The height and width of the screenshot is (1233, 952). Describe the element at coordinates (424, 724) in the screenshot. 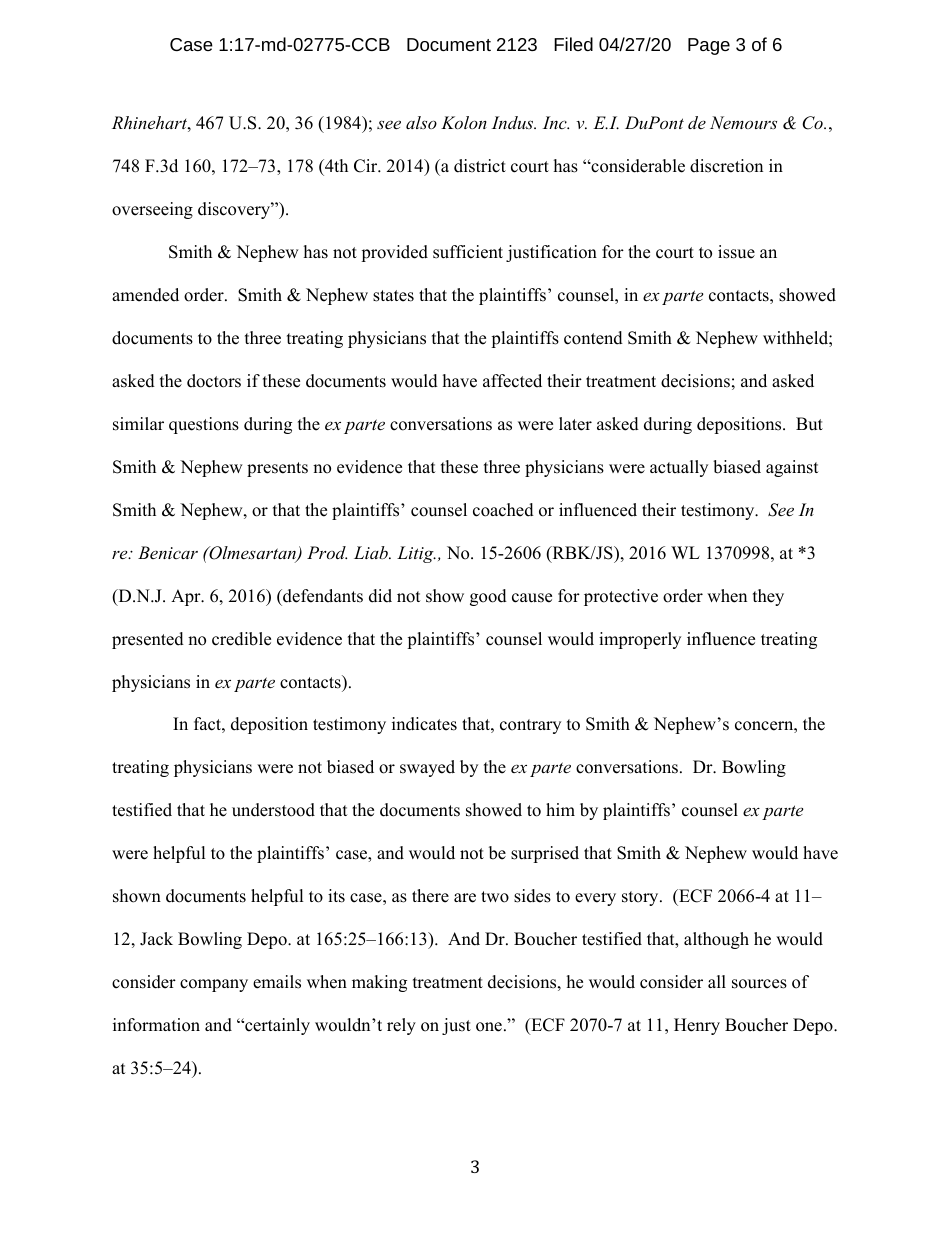

I see `indicates` at that location.
